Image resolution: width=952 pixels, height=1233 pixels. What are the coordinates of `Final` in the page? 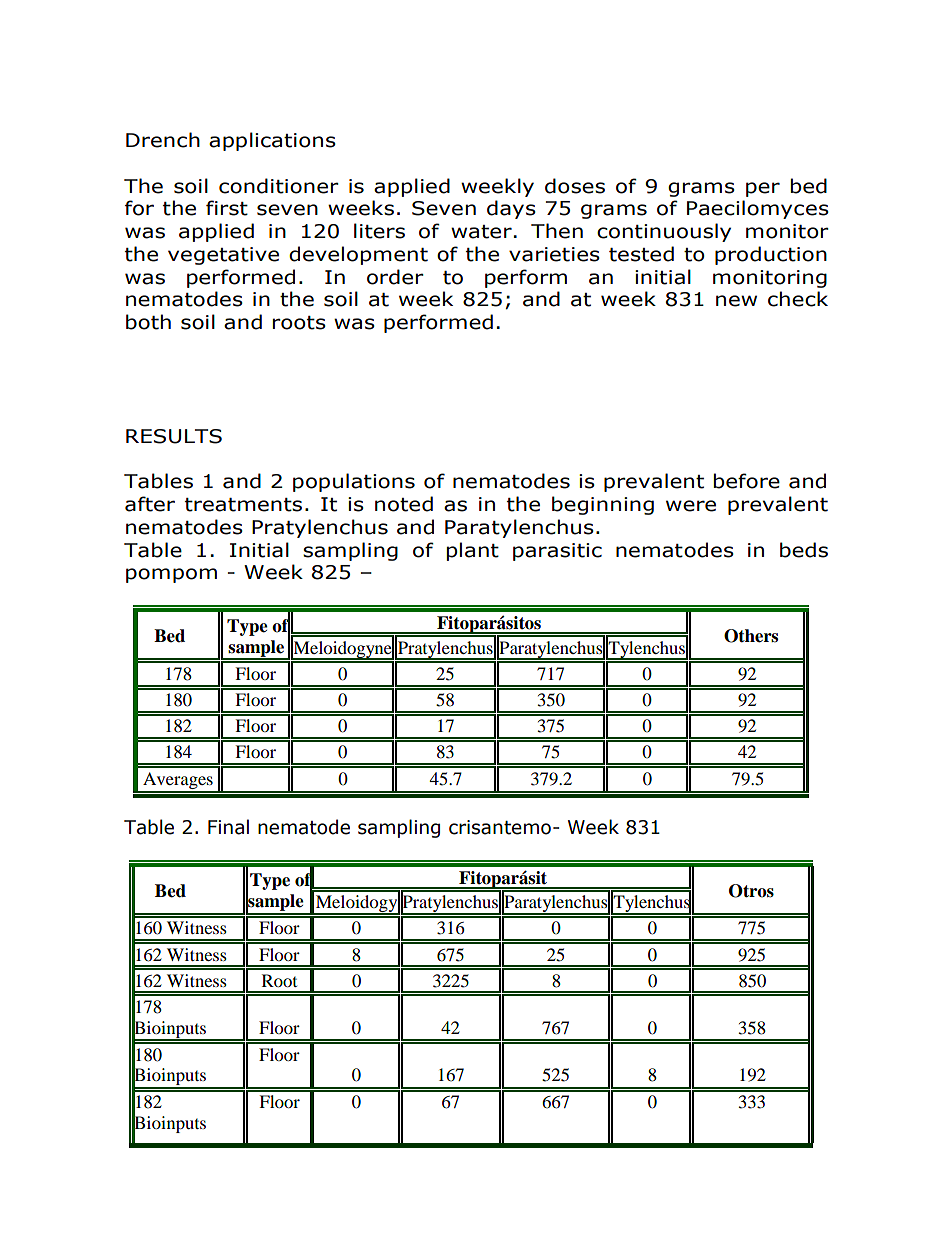 It's located at (228, 827).
